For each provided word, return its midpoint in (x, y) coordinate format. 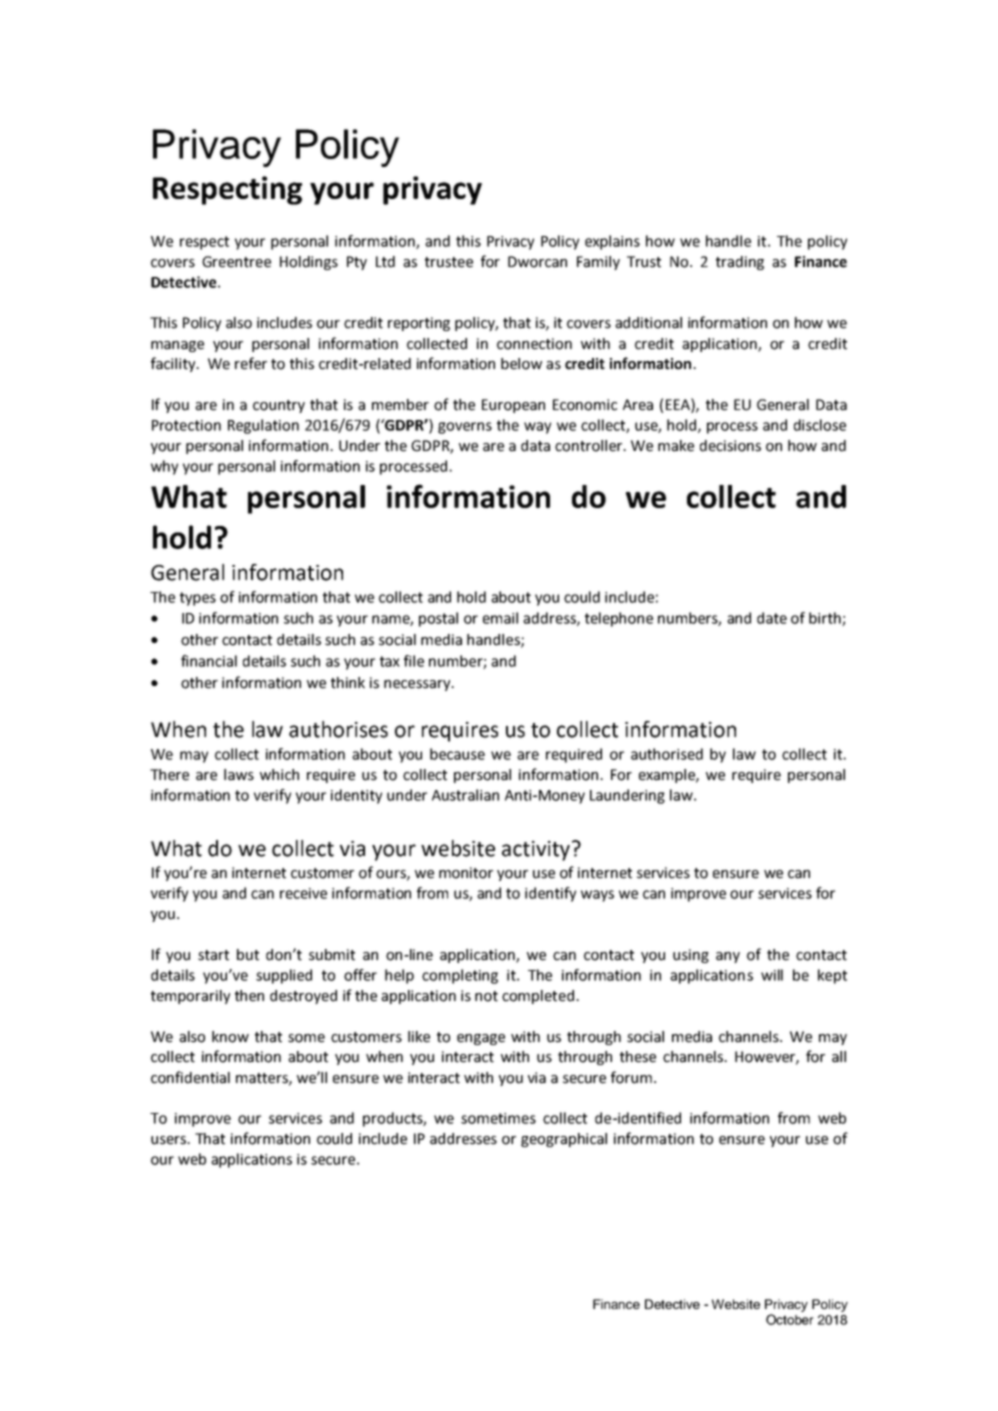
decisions (730, 446)
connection (534, 344)
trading (740, 263)
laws (239, 775)
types (198, 599)
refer (251, 363)
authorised (667, 754)
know (230, 1037)
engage (481, 1039)
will (772, 975)
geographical (564, 1140)
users (169, 1140)
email (500, 618)
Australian (465, 795)
